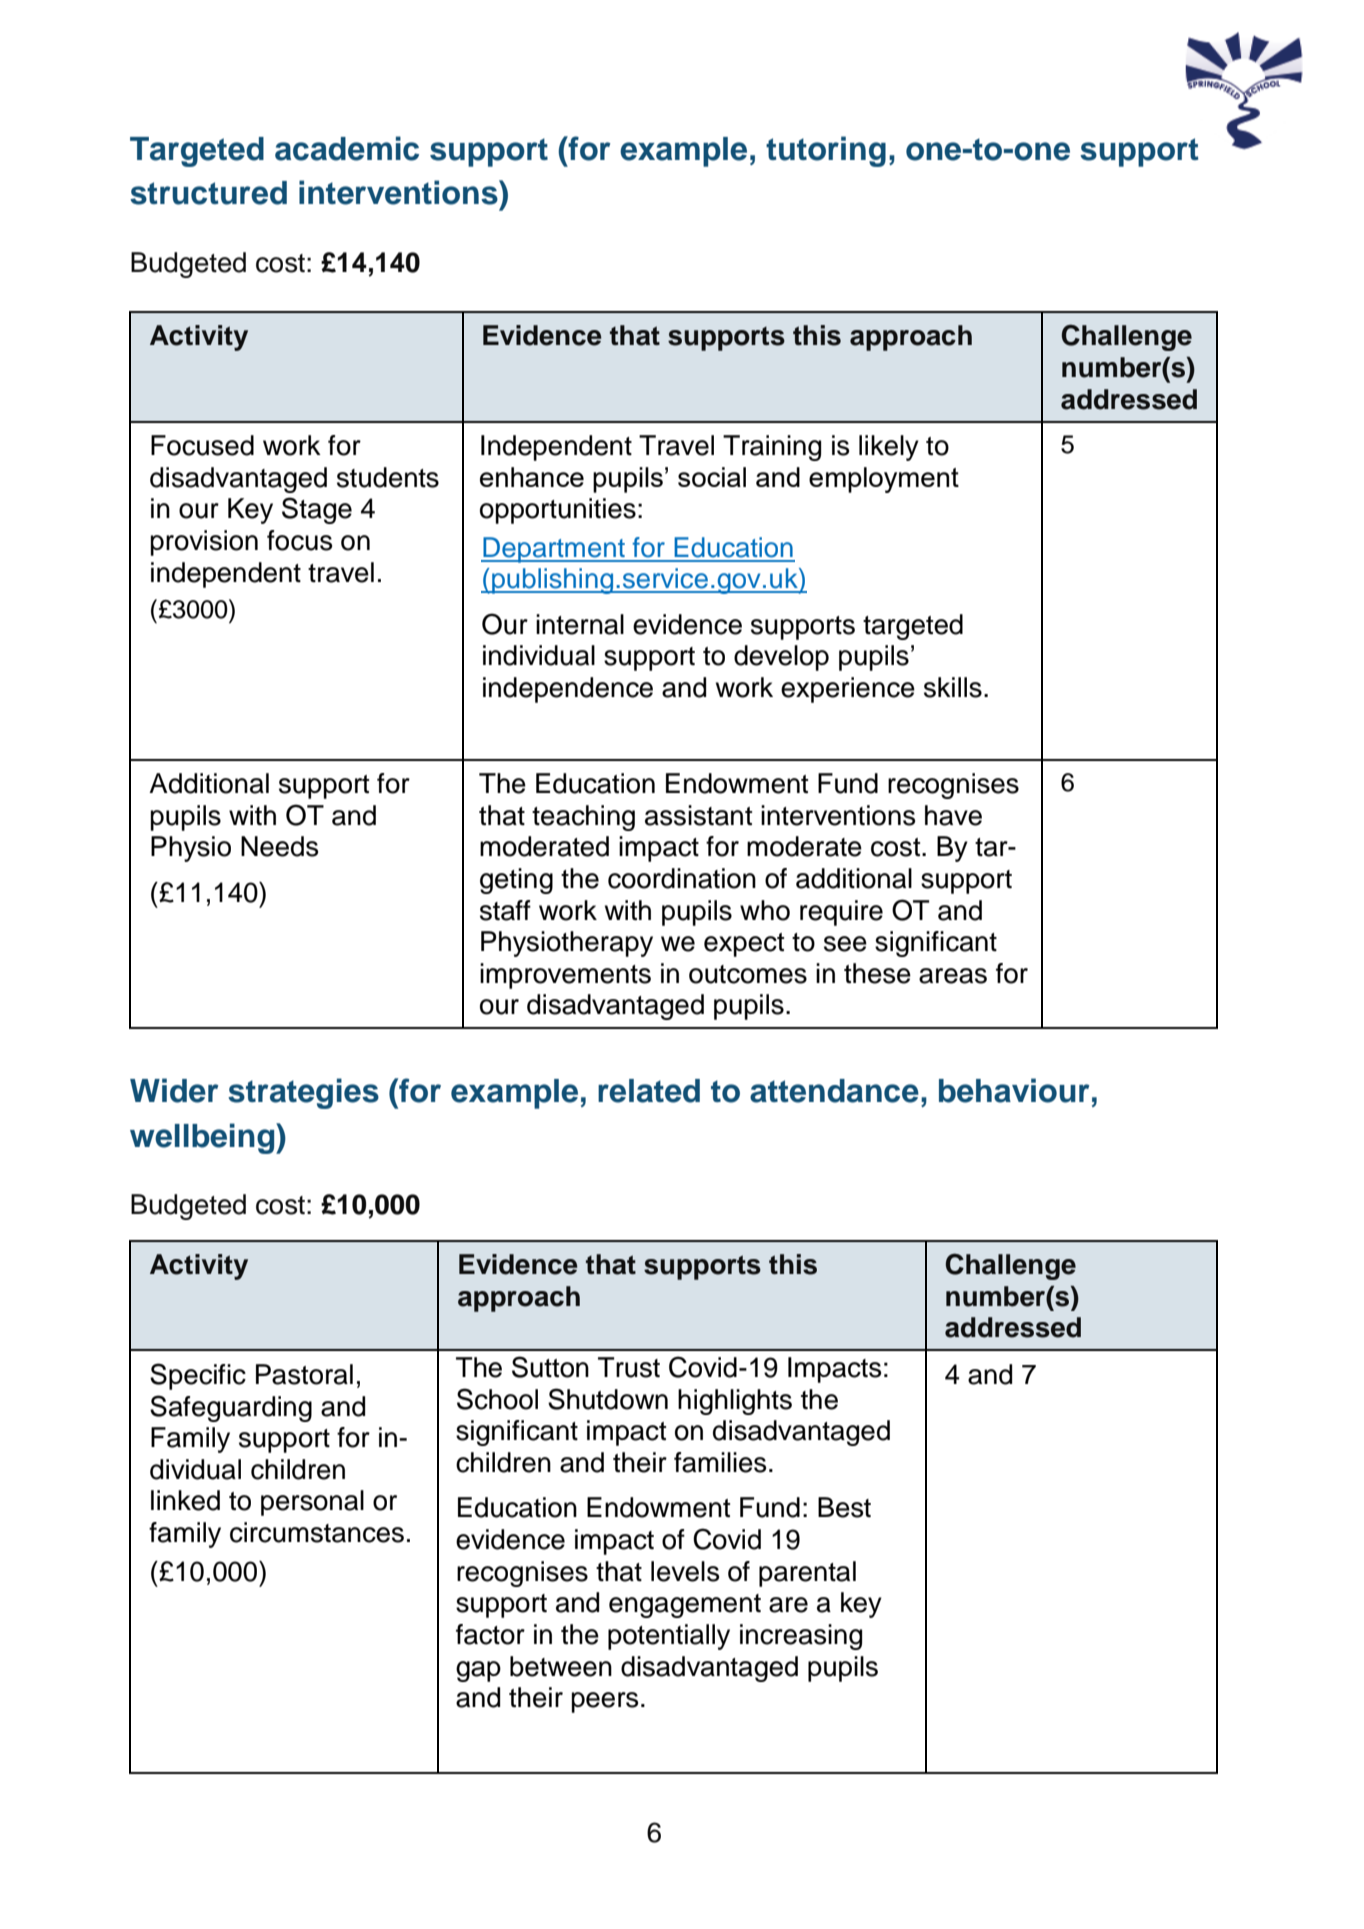 This image has width=1364, height=1929. What do you see at coordinates (208, 193) in the image?
I see `structured` at bounding box center [208, 193].
